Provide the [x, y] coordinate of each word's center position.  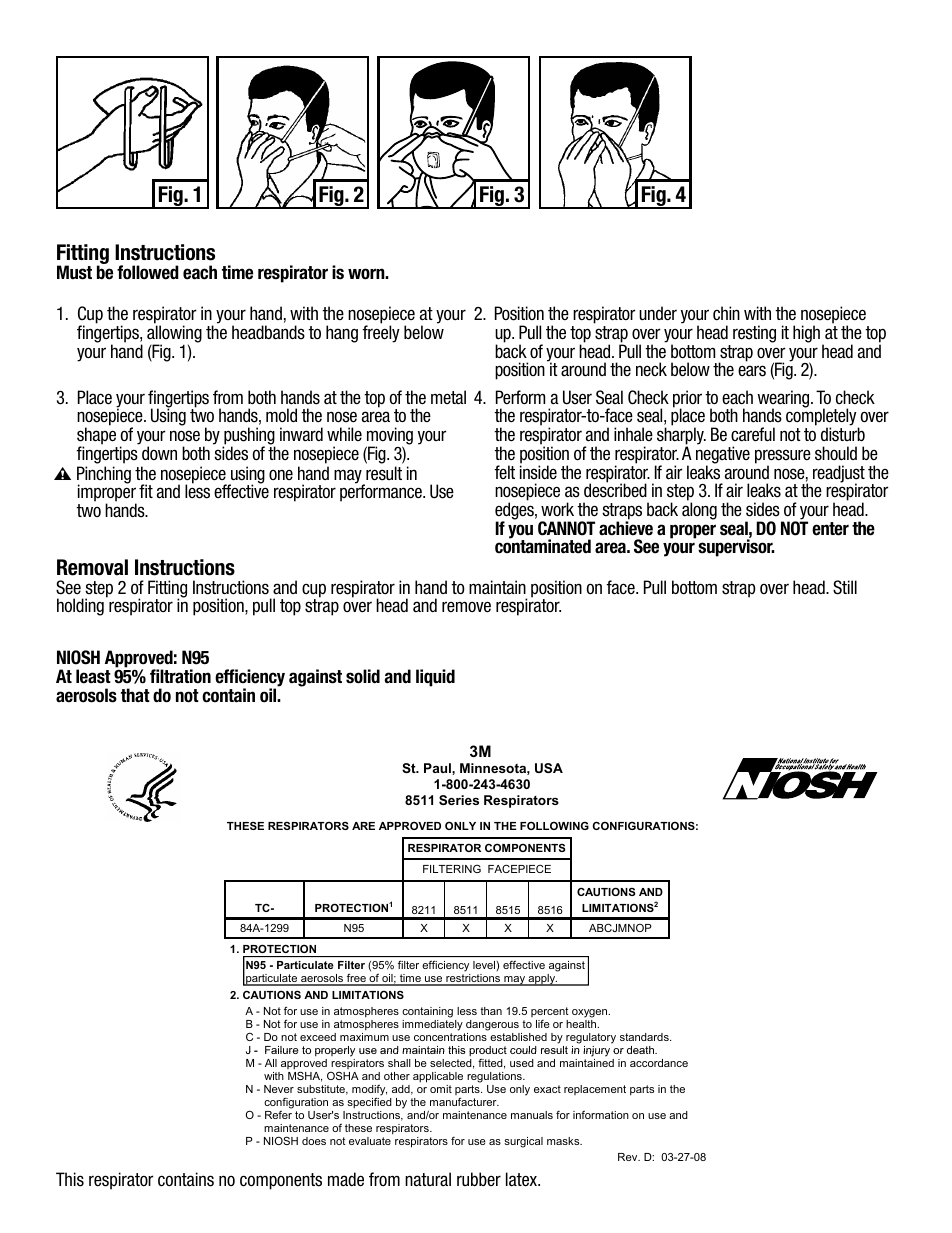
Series [459, 800]
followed [148, 272]
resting [754, 334]
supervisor [736, 548]
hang [342, 334]
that [135, 695]
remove [466, 607]
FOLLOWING [554, 825]
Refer [278, 1115]
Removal [92, 567]
